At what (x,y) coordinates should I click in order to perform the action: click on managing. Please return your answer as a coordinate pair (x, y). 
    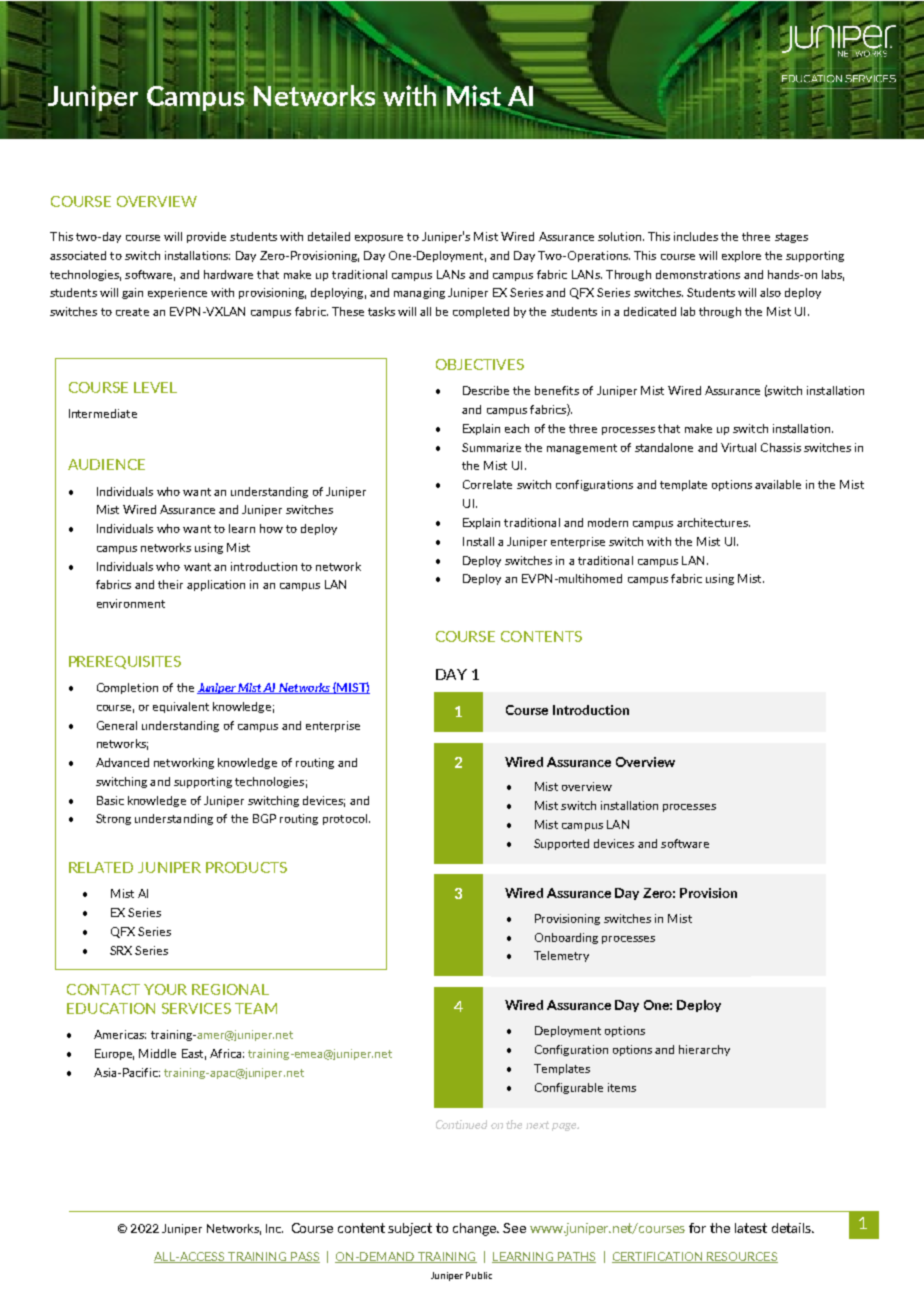
    Looking at the image, I should click on (419, 293).
